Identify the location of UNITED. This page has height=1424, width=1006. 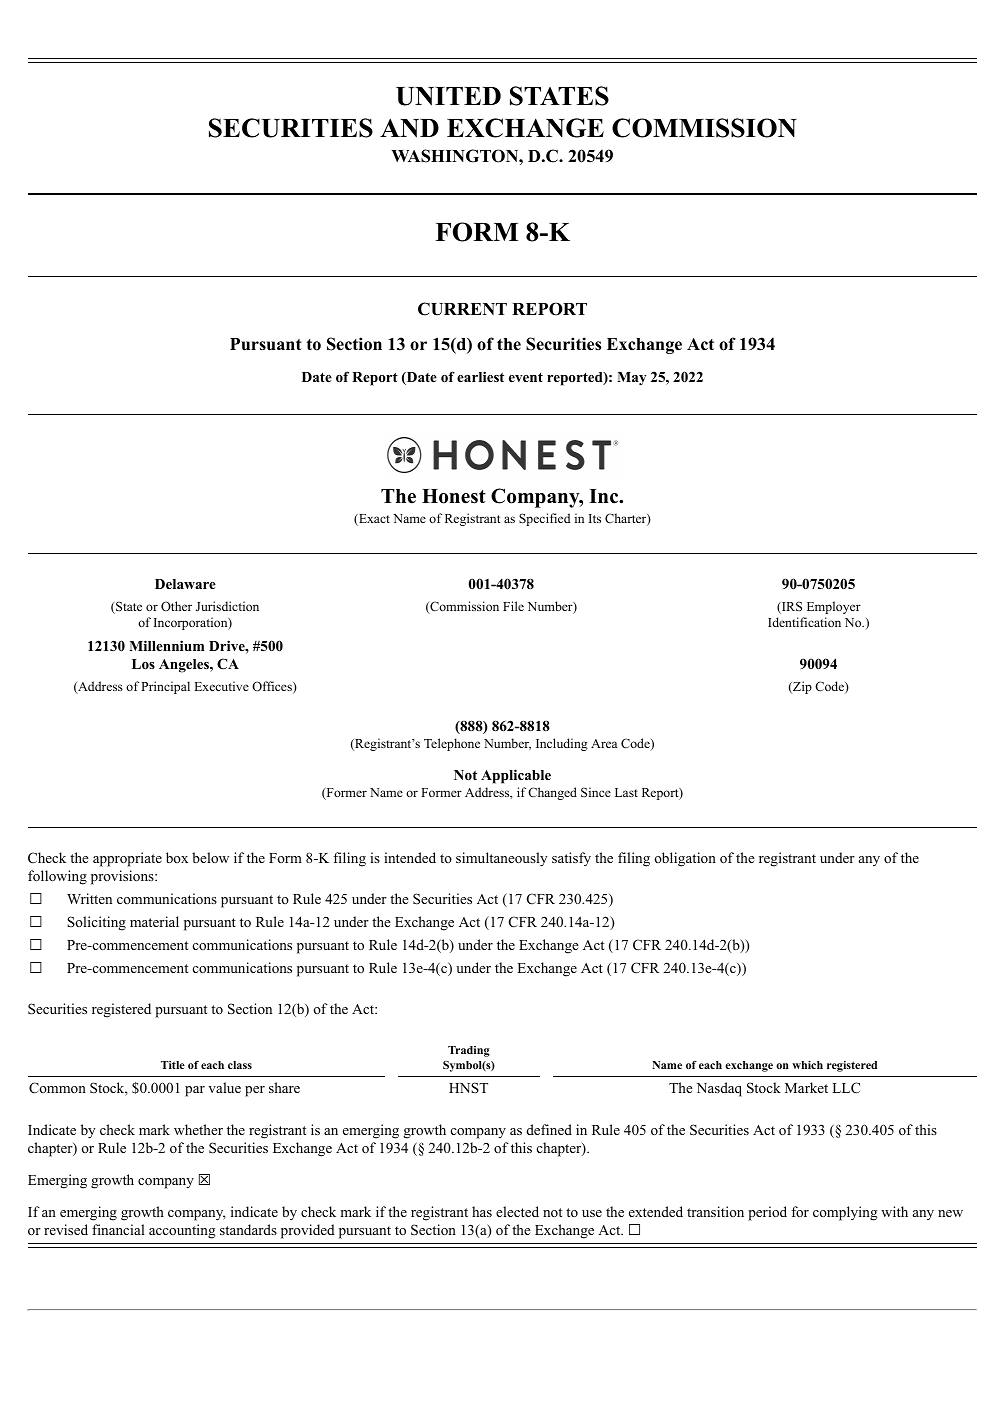
(448, 96).
